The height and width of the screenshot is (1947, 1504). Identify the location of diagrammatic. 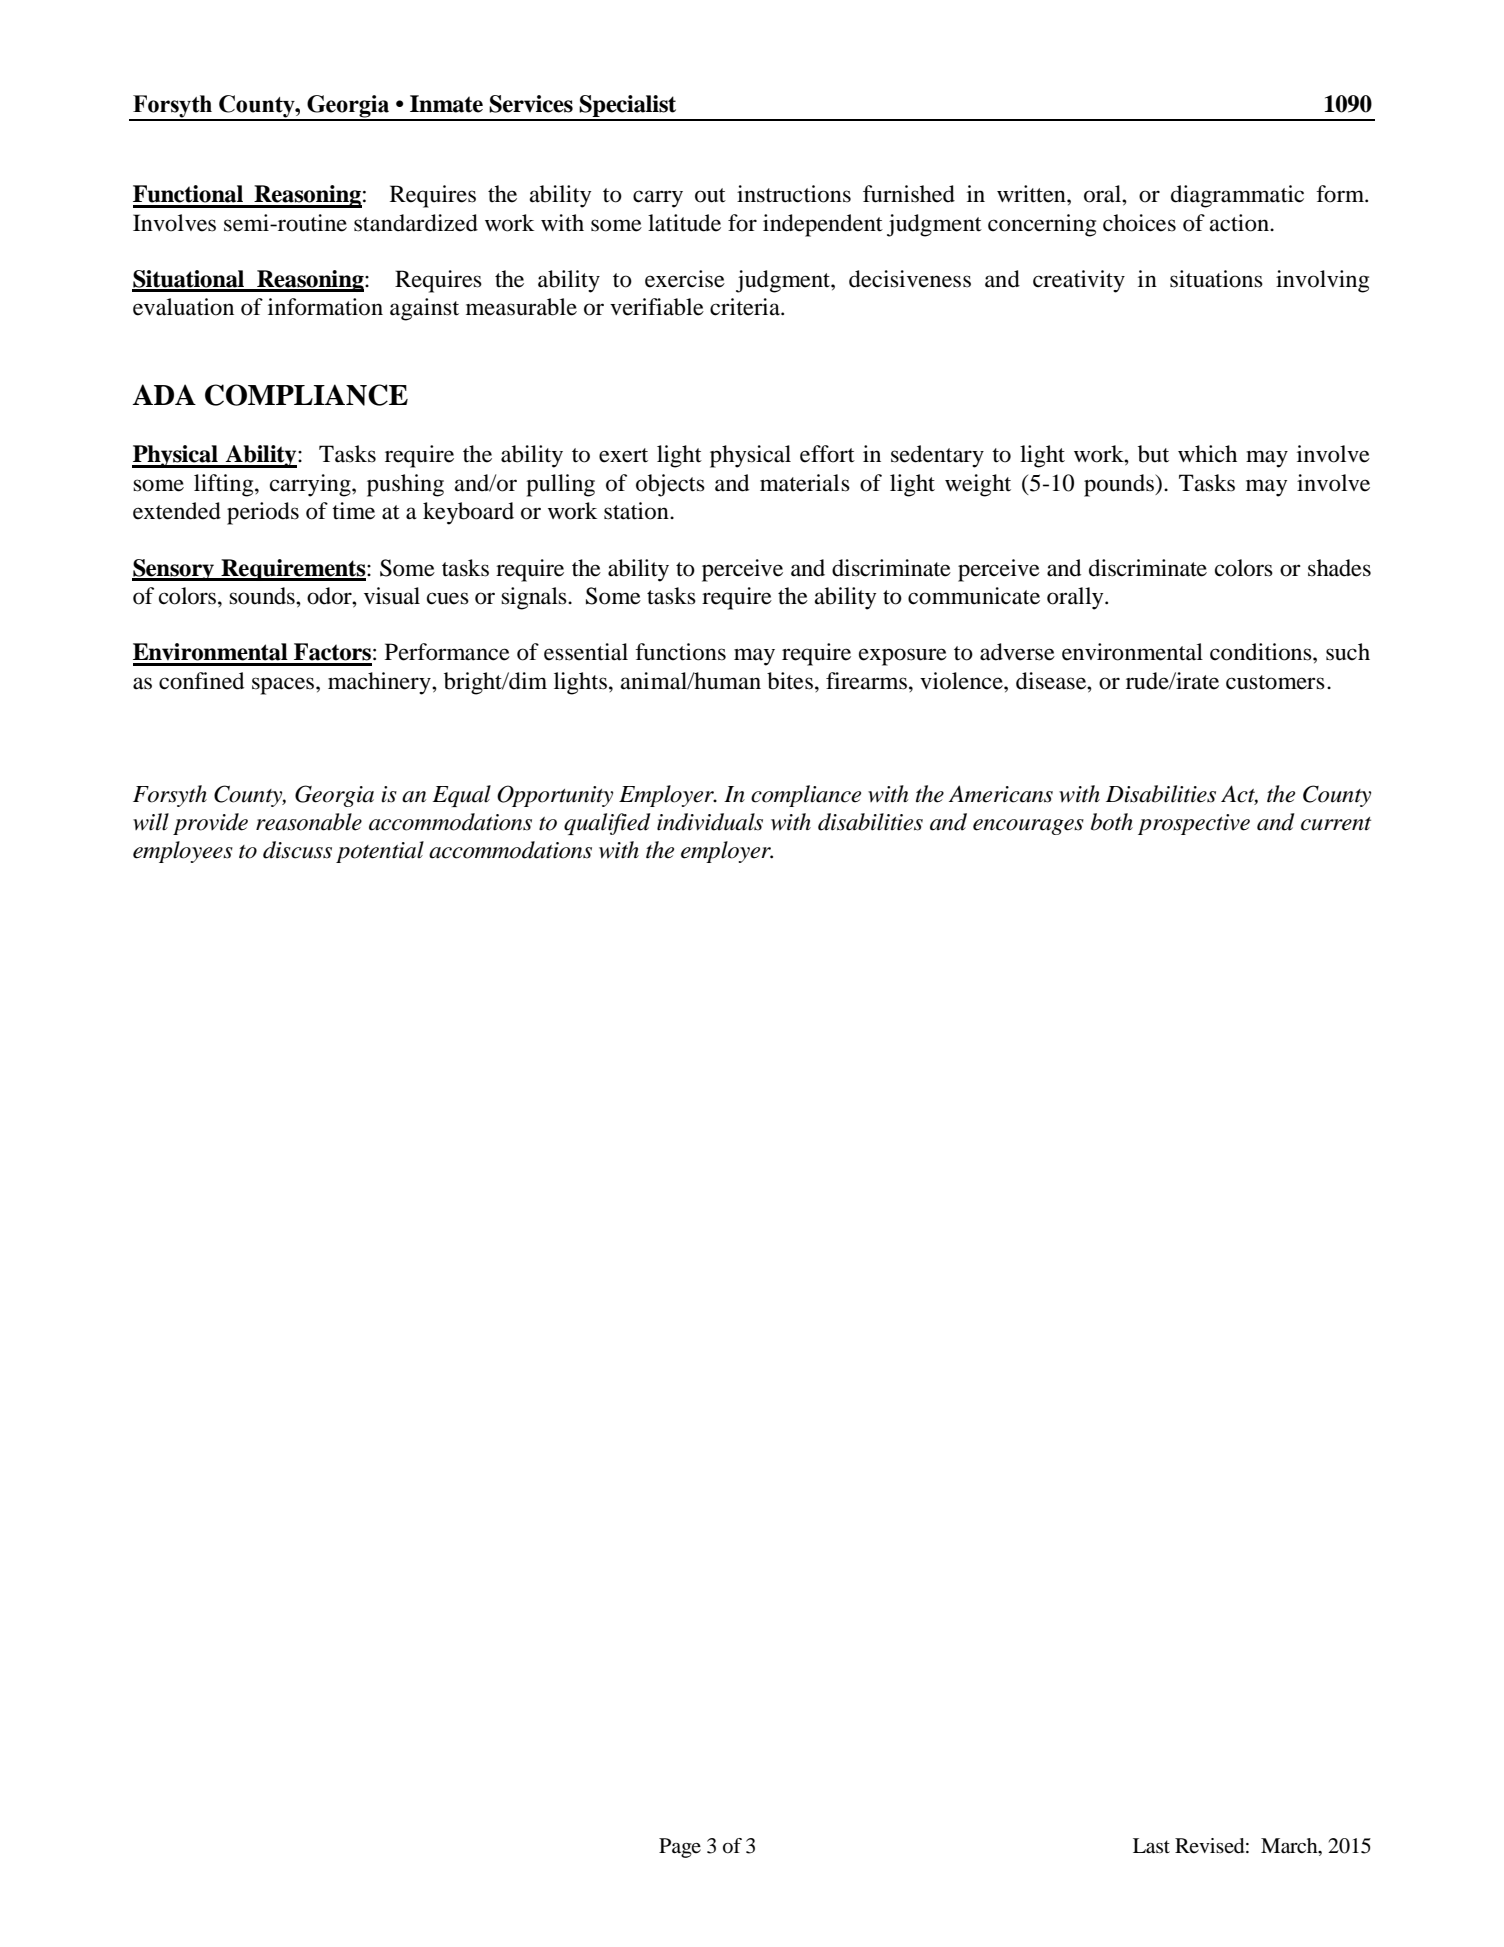
(1237, 196).
